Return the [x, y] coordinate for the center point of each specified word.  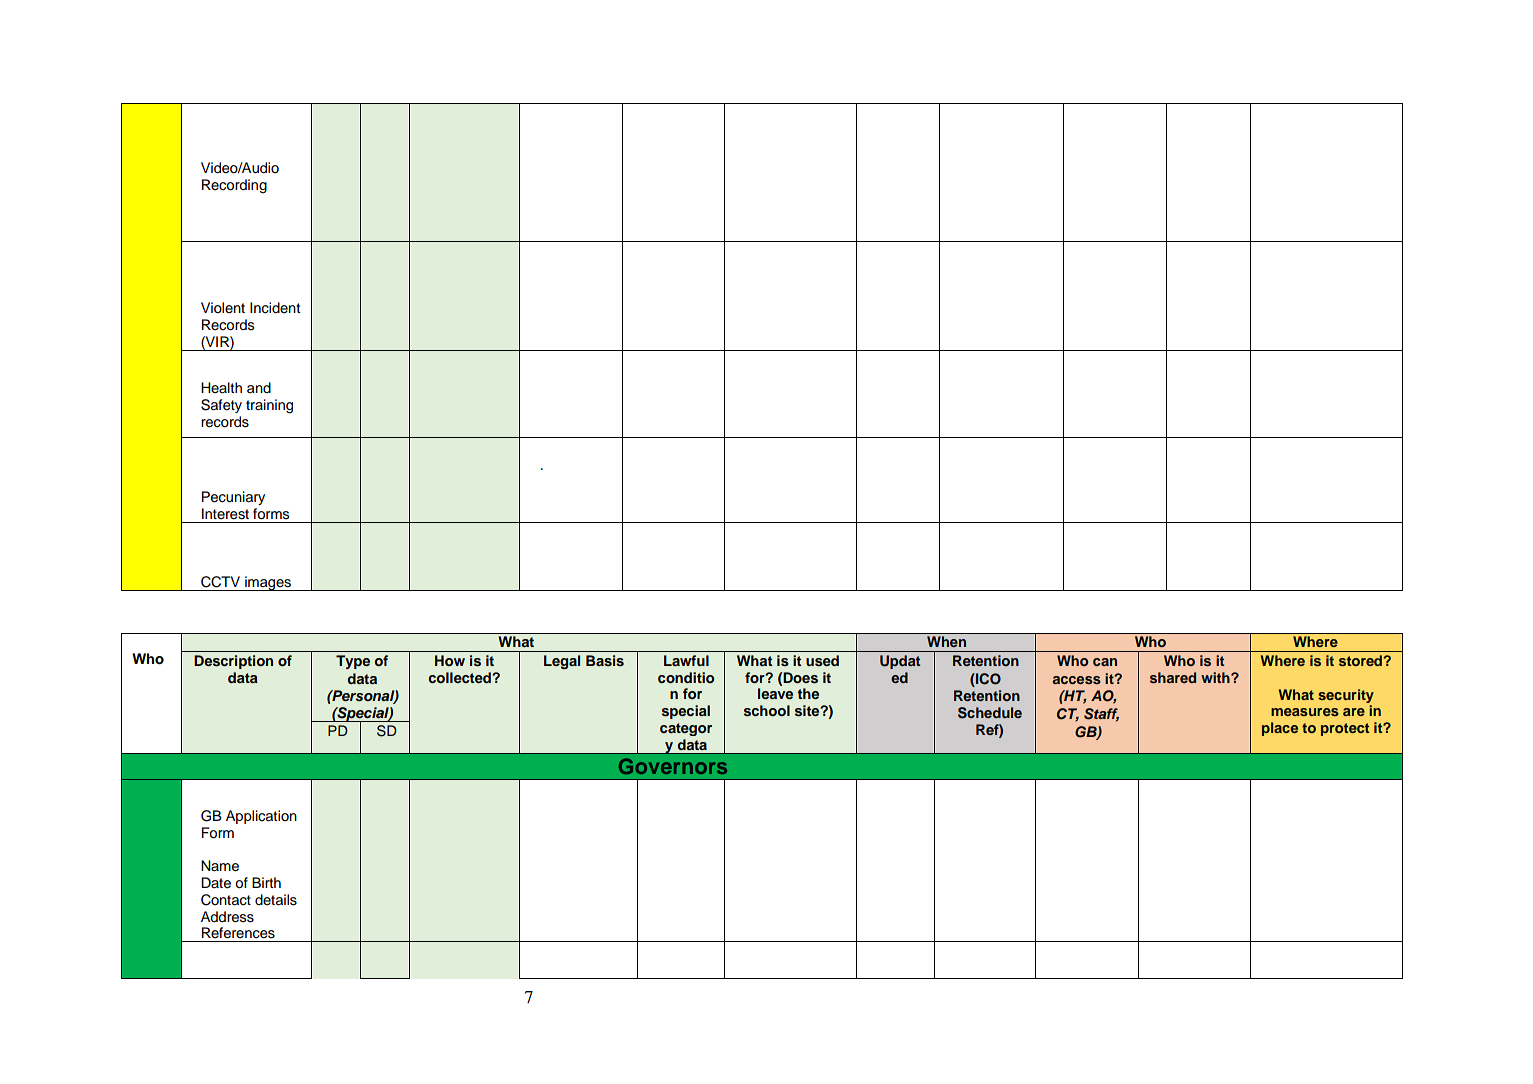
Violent [223, 308]
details [276, 900]
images [268, 583]
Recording [234, 186]
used [822, 660]
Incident [275, 308]
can [1105, 662]
